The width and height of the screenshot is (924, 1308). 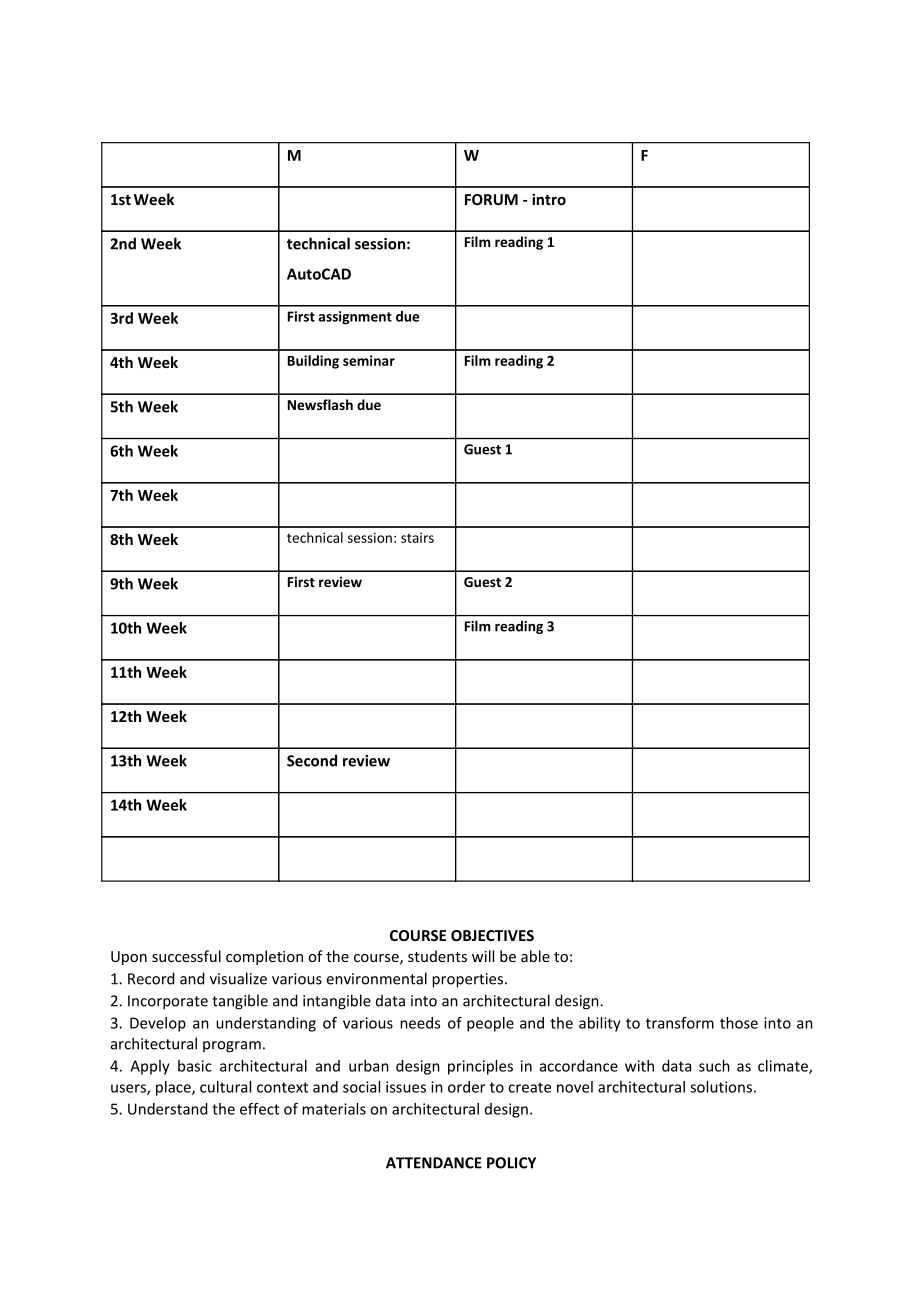 What do you see at coordinates (549, 199) in the screenshot?
I see `intro` at bounding box center [549, 199].
